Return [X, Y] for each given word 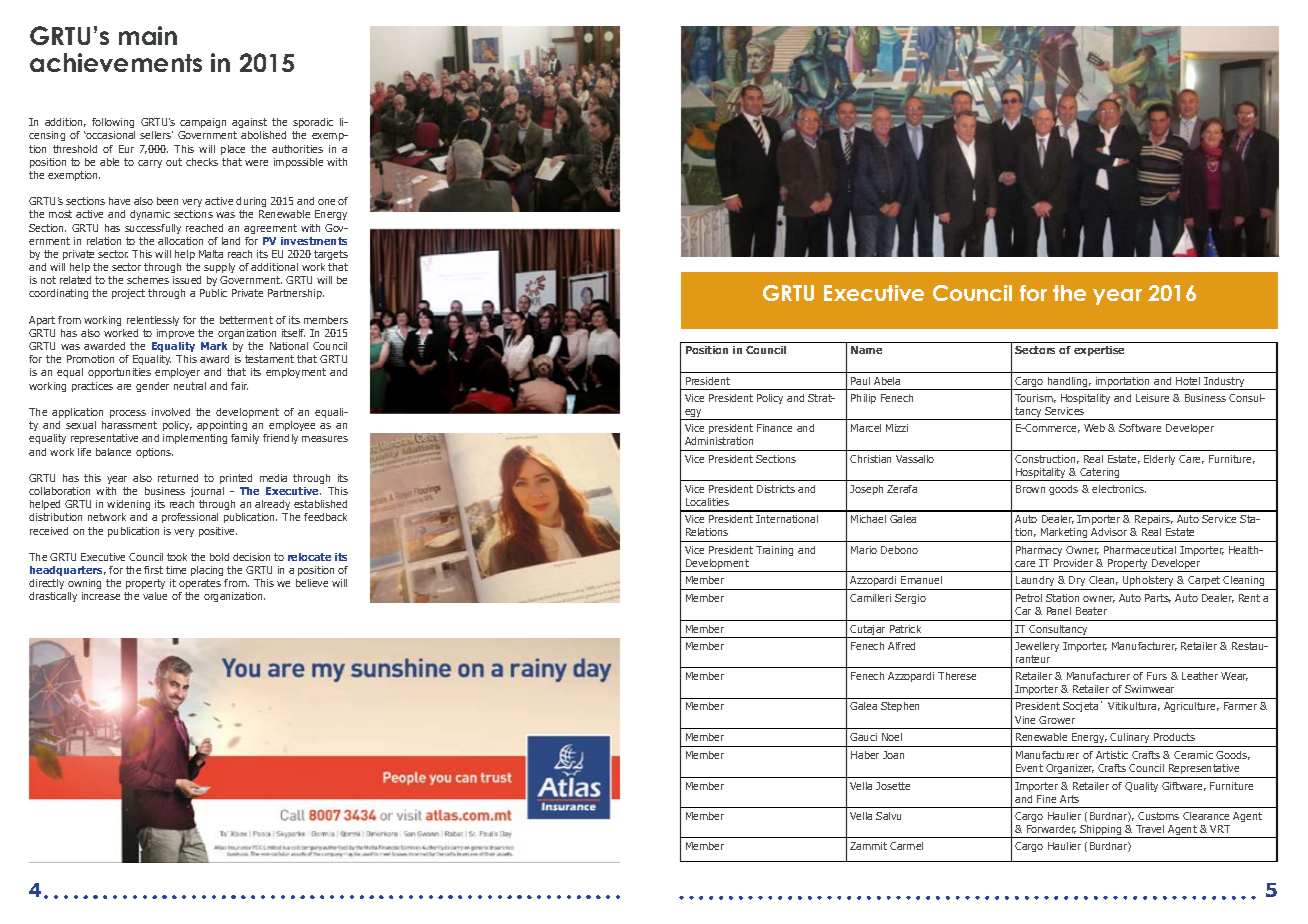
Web [1094, 428]
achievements [116, 62]
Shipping [1101, 831]
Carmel [906, 846]
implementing [195, 439]
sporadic [313, 123]
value [155, 596]
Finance [774, 428]
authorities [297, 149]
